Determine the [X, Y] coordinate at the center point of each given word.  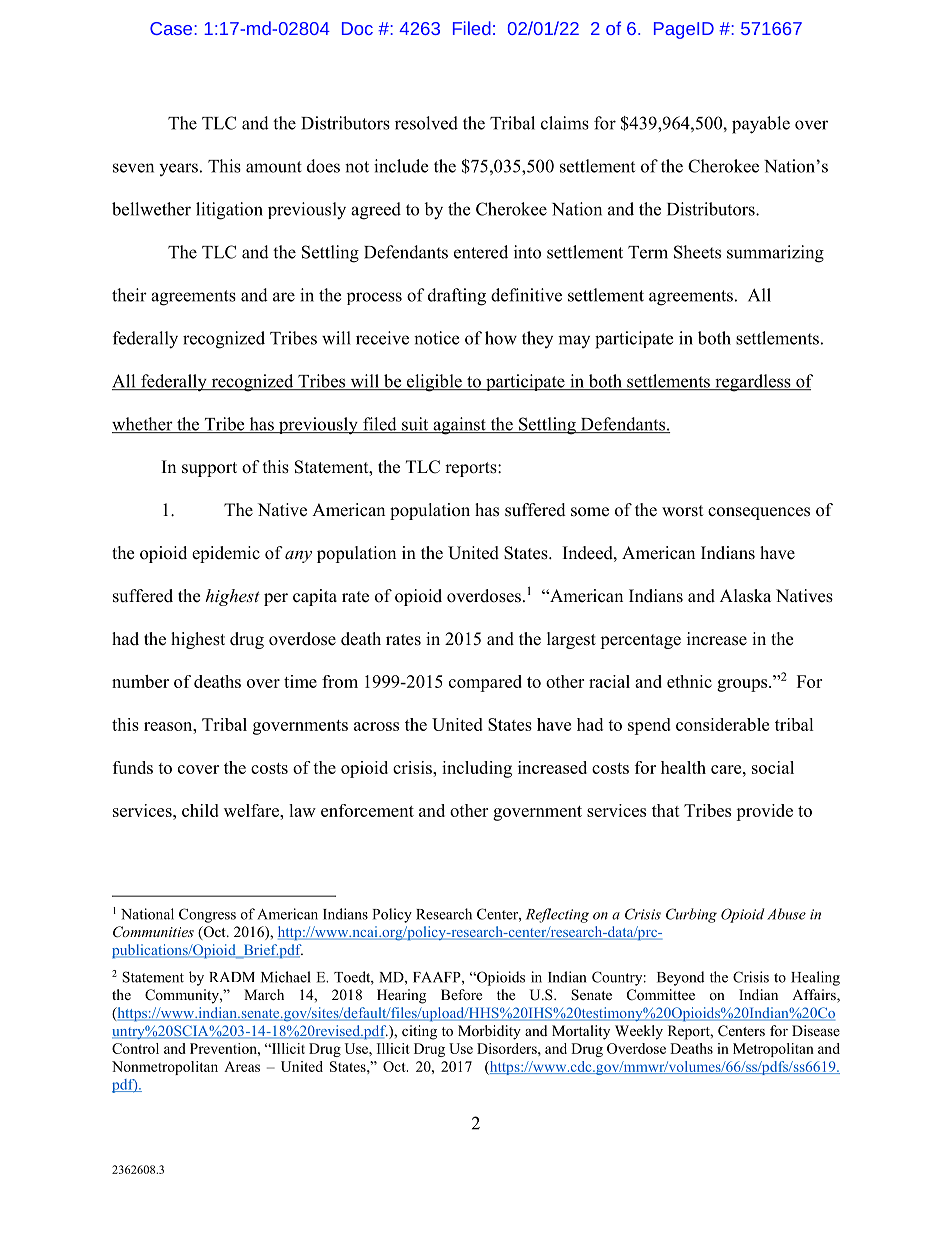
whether [143, 425]
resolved [426, 123]
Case [172, 28]
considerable [722, 724]
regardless [753, 383]
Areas [242, 1066]
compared [485, 683]
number [140, 681]
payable [761, 125]
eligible [434, 383]
